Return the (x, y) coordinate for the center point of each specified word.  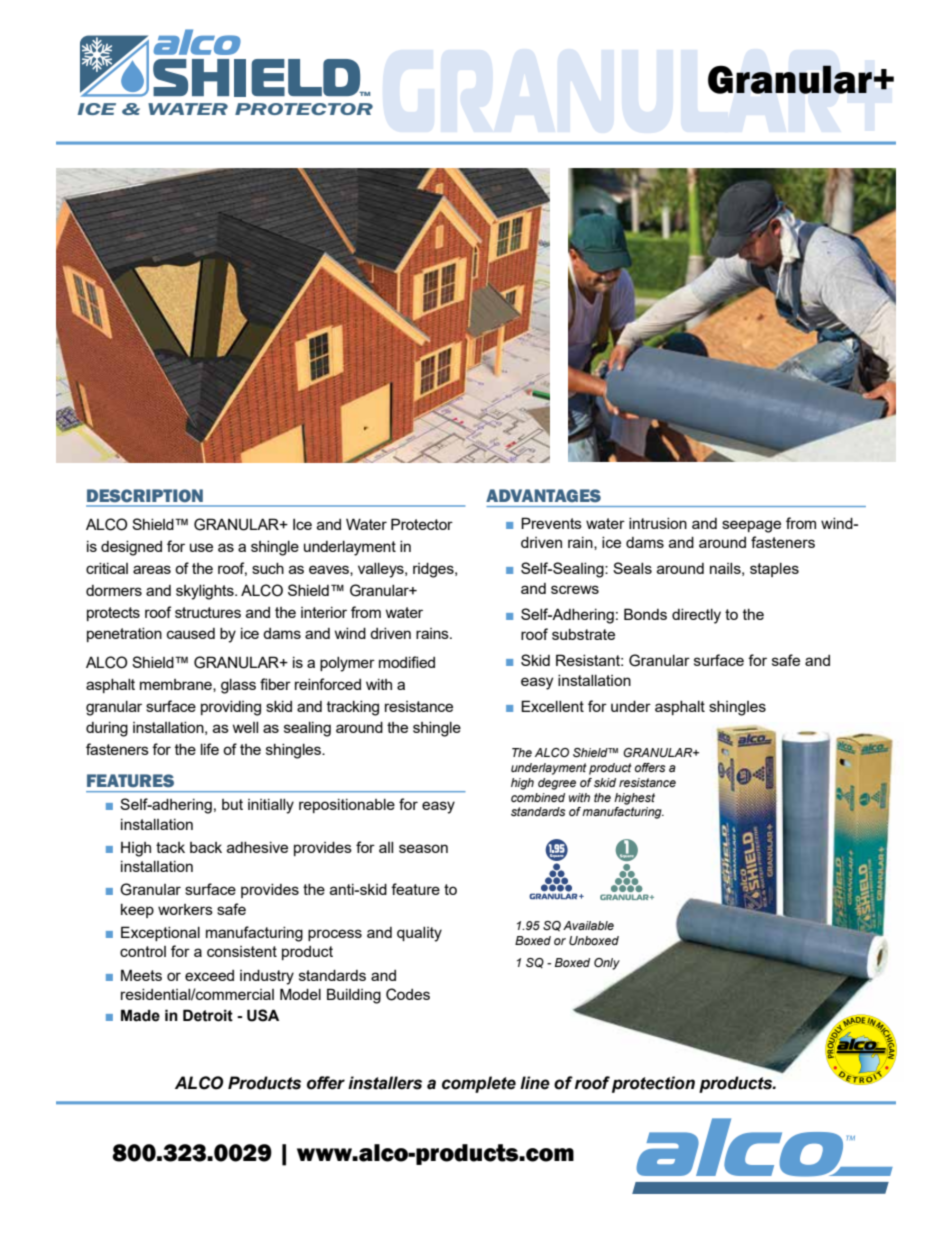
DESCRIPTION (145, 496)
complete (479, 1084)
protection (653, 1084)
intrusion (658, 523)
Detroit (208, 1015)
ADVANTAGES (543, 495)
